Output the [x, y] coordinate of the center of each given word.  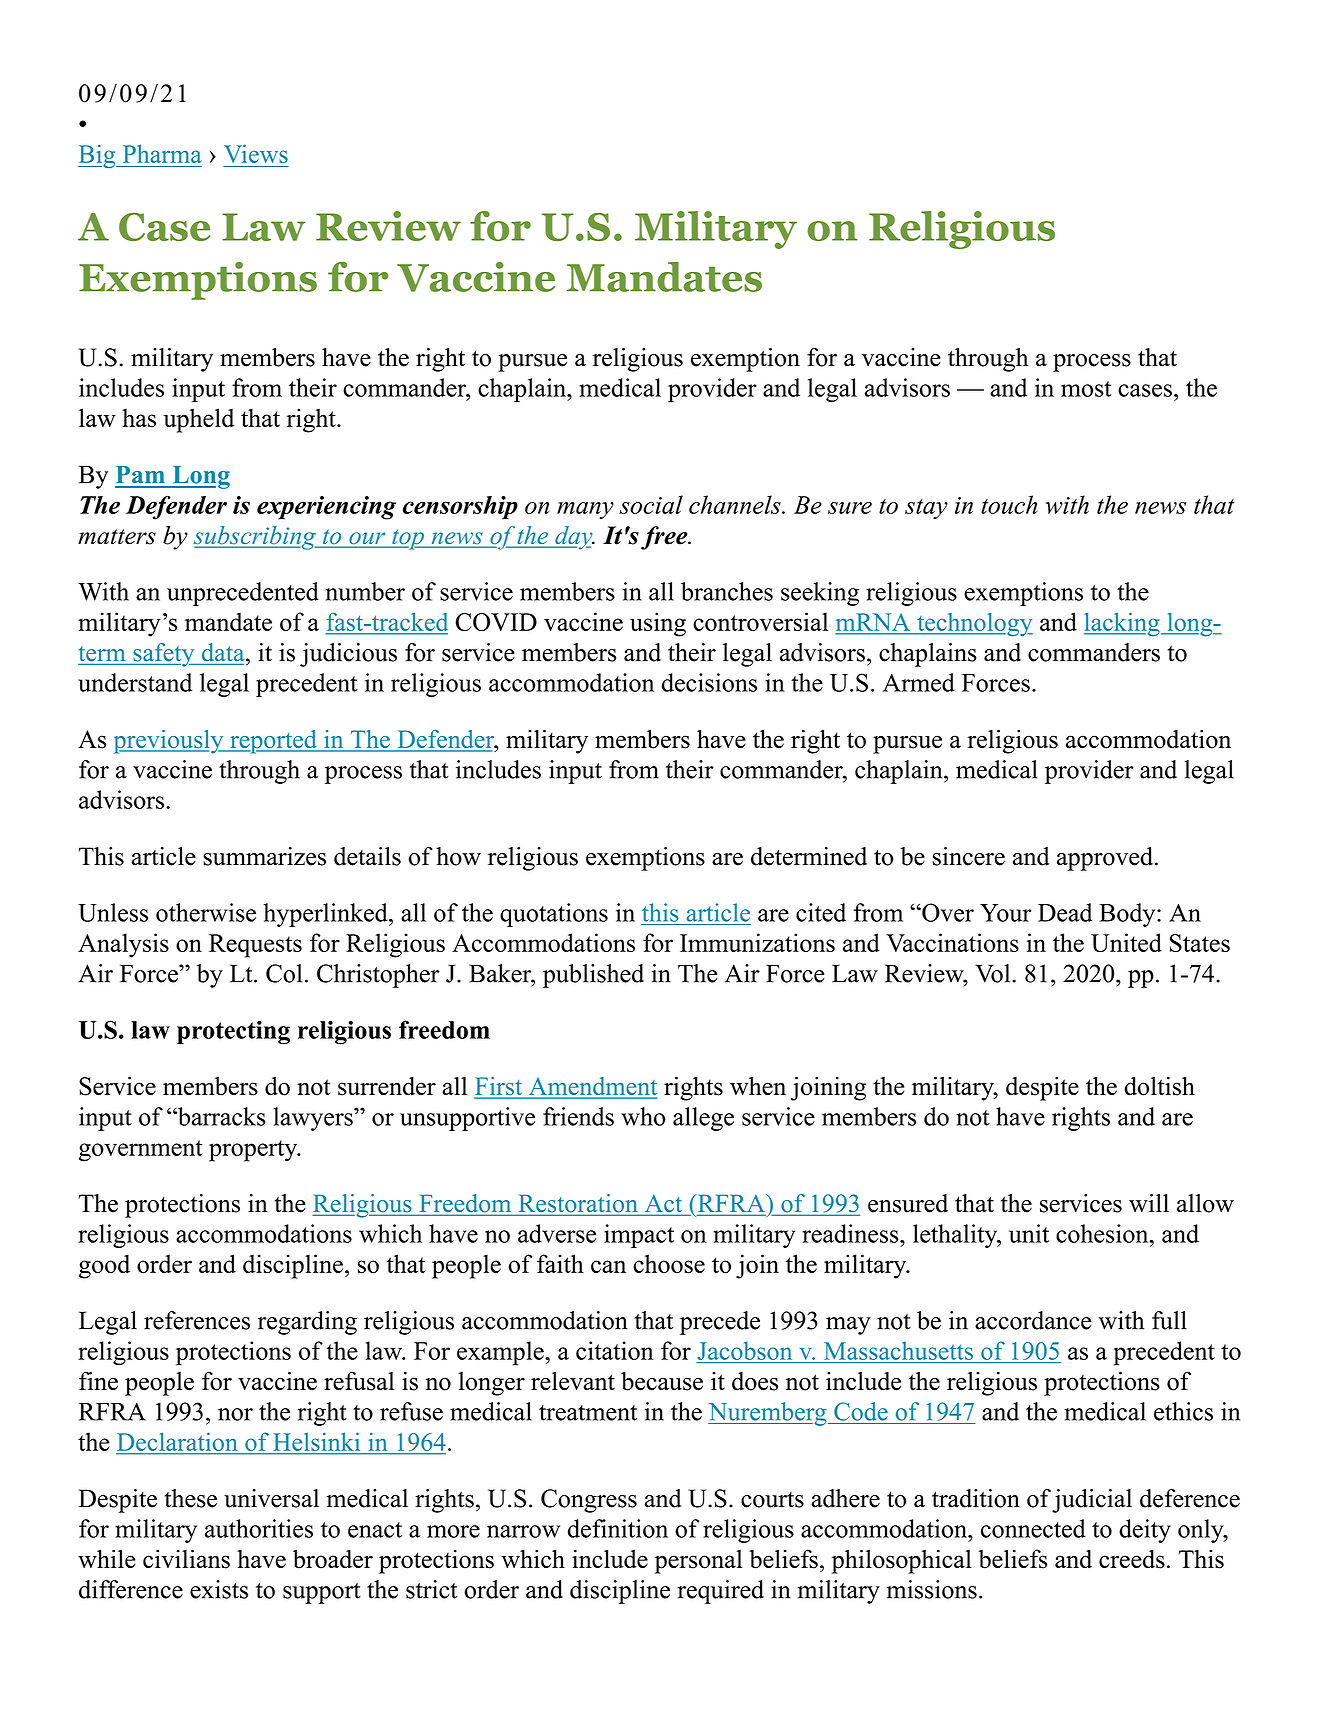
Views [256, 153]
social [651, 504]
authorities [259, 1528]
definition [618, 1528]
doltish [1159, 1086]
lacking [1123, 624]
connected [1033, 1528]
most [1086, 389]
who [643, 1116]
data [224, 652]
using [658, 624]
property [254, 1151]
